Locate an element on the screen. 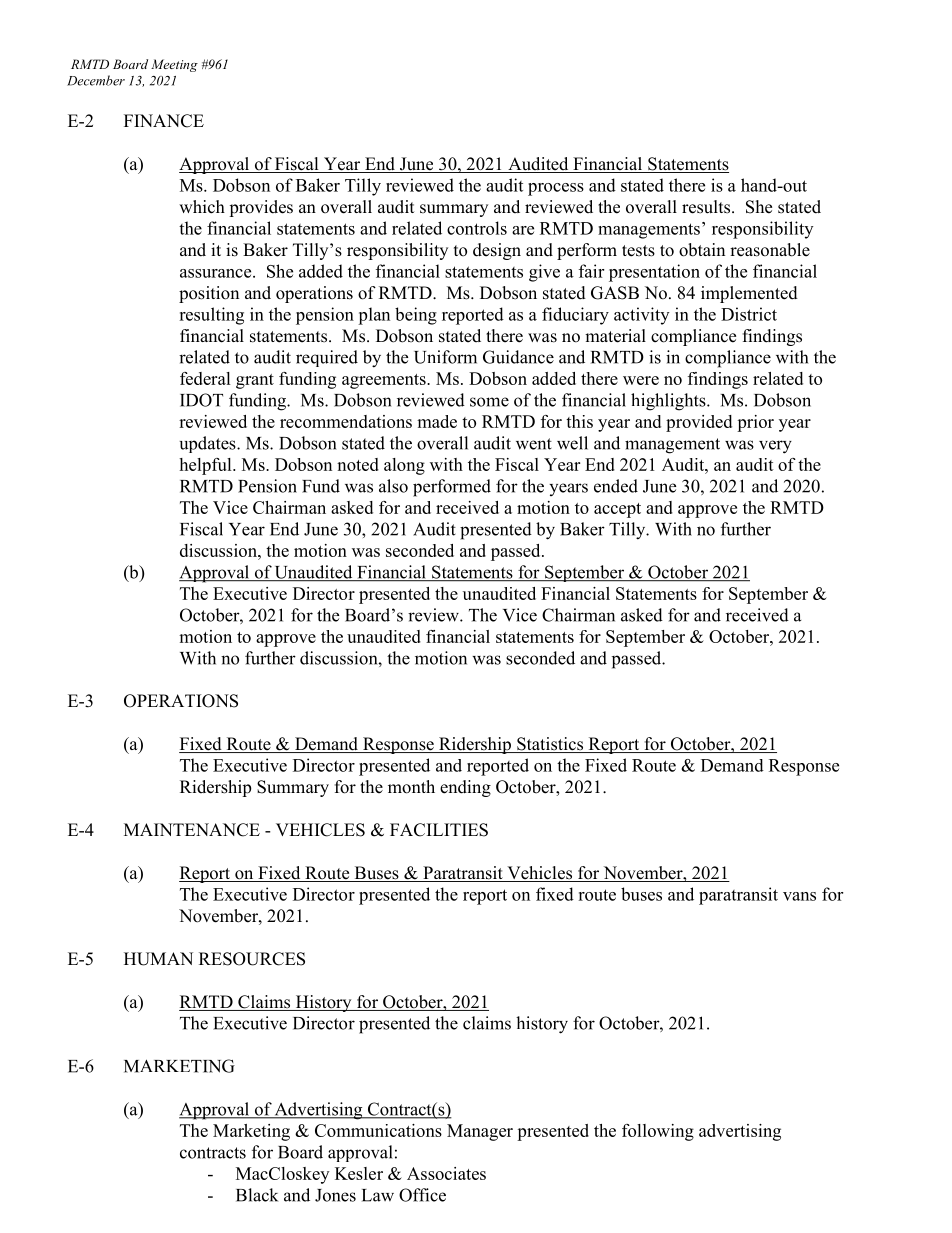 This screenshot has width=952, height=1233. Black is located at coordinates (257, 1195).
